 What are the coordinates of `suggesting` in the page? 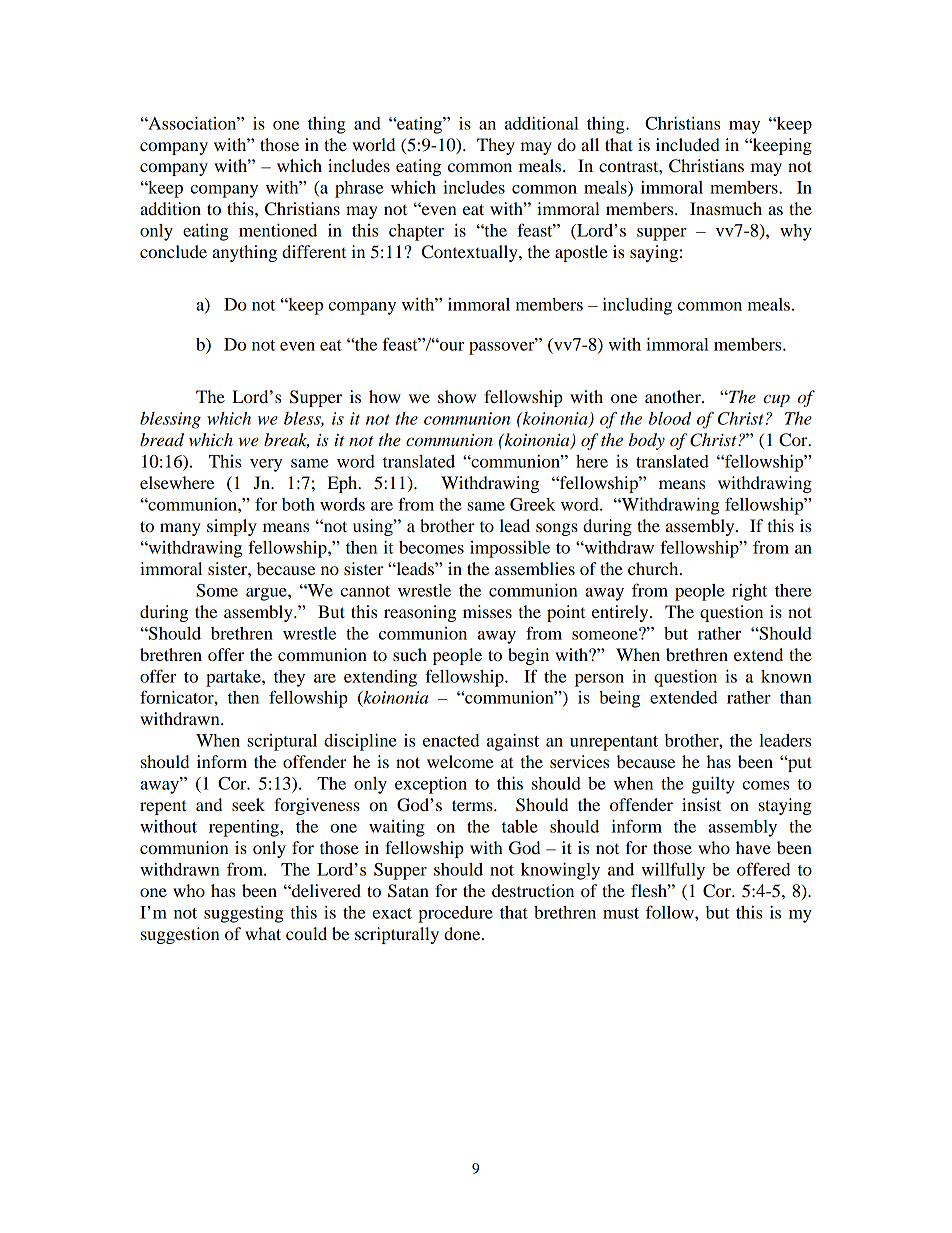 It's located at (243, 914).
